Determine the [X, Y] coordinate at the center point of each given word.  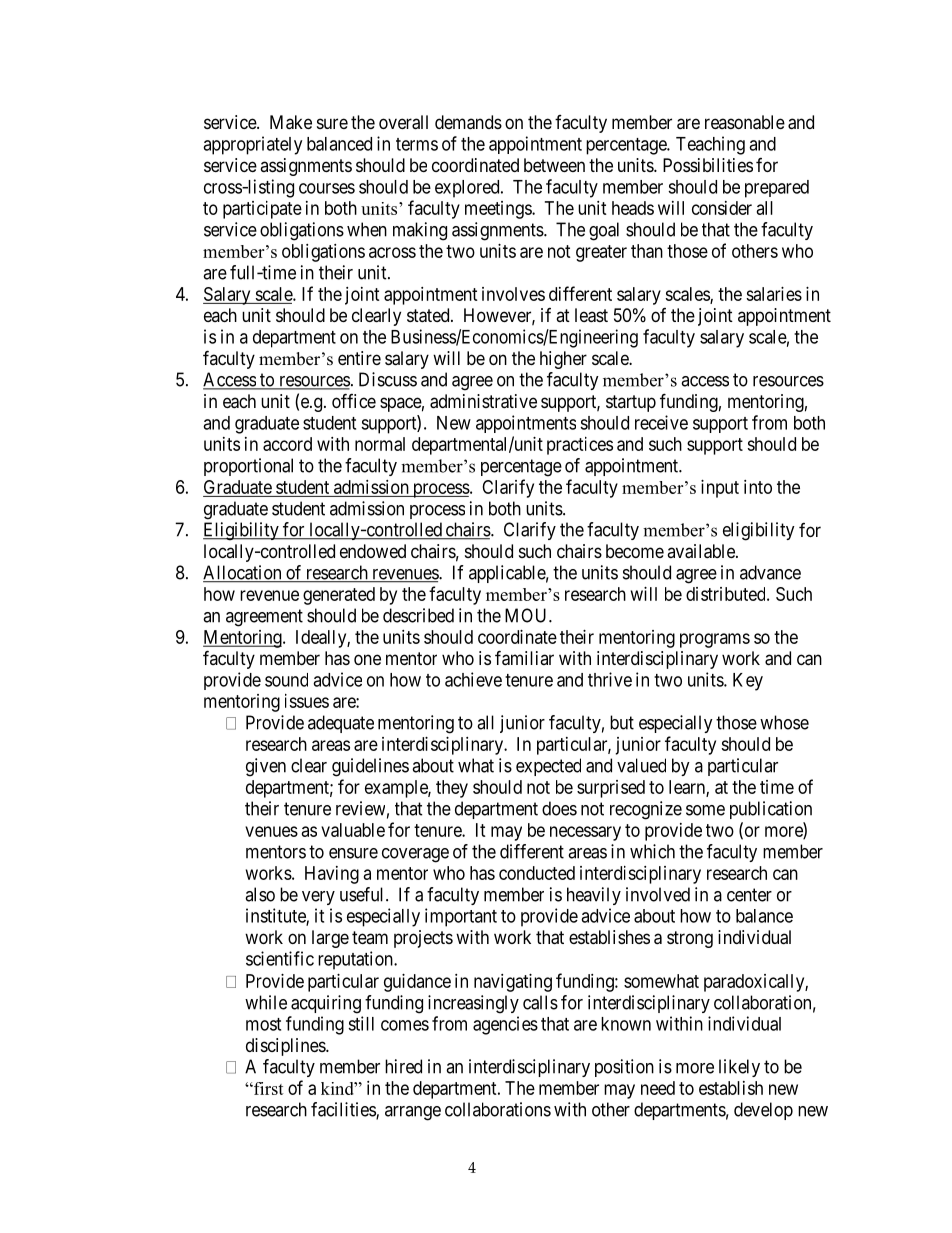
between [554, 165]
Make [291, 122]
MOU [527, 615]
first [268, 1088]
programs [715, 640]
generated [339, 596]
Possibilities [708, 165]
